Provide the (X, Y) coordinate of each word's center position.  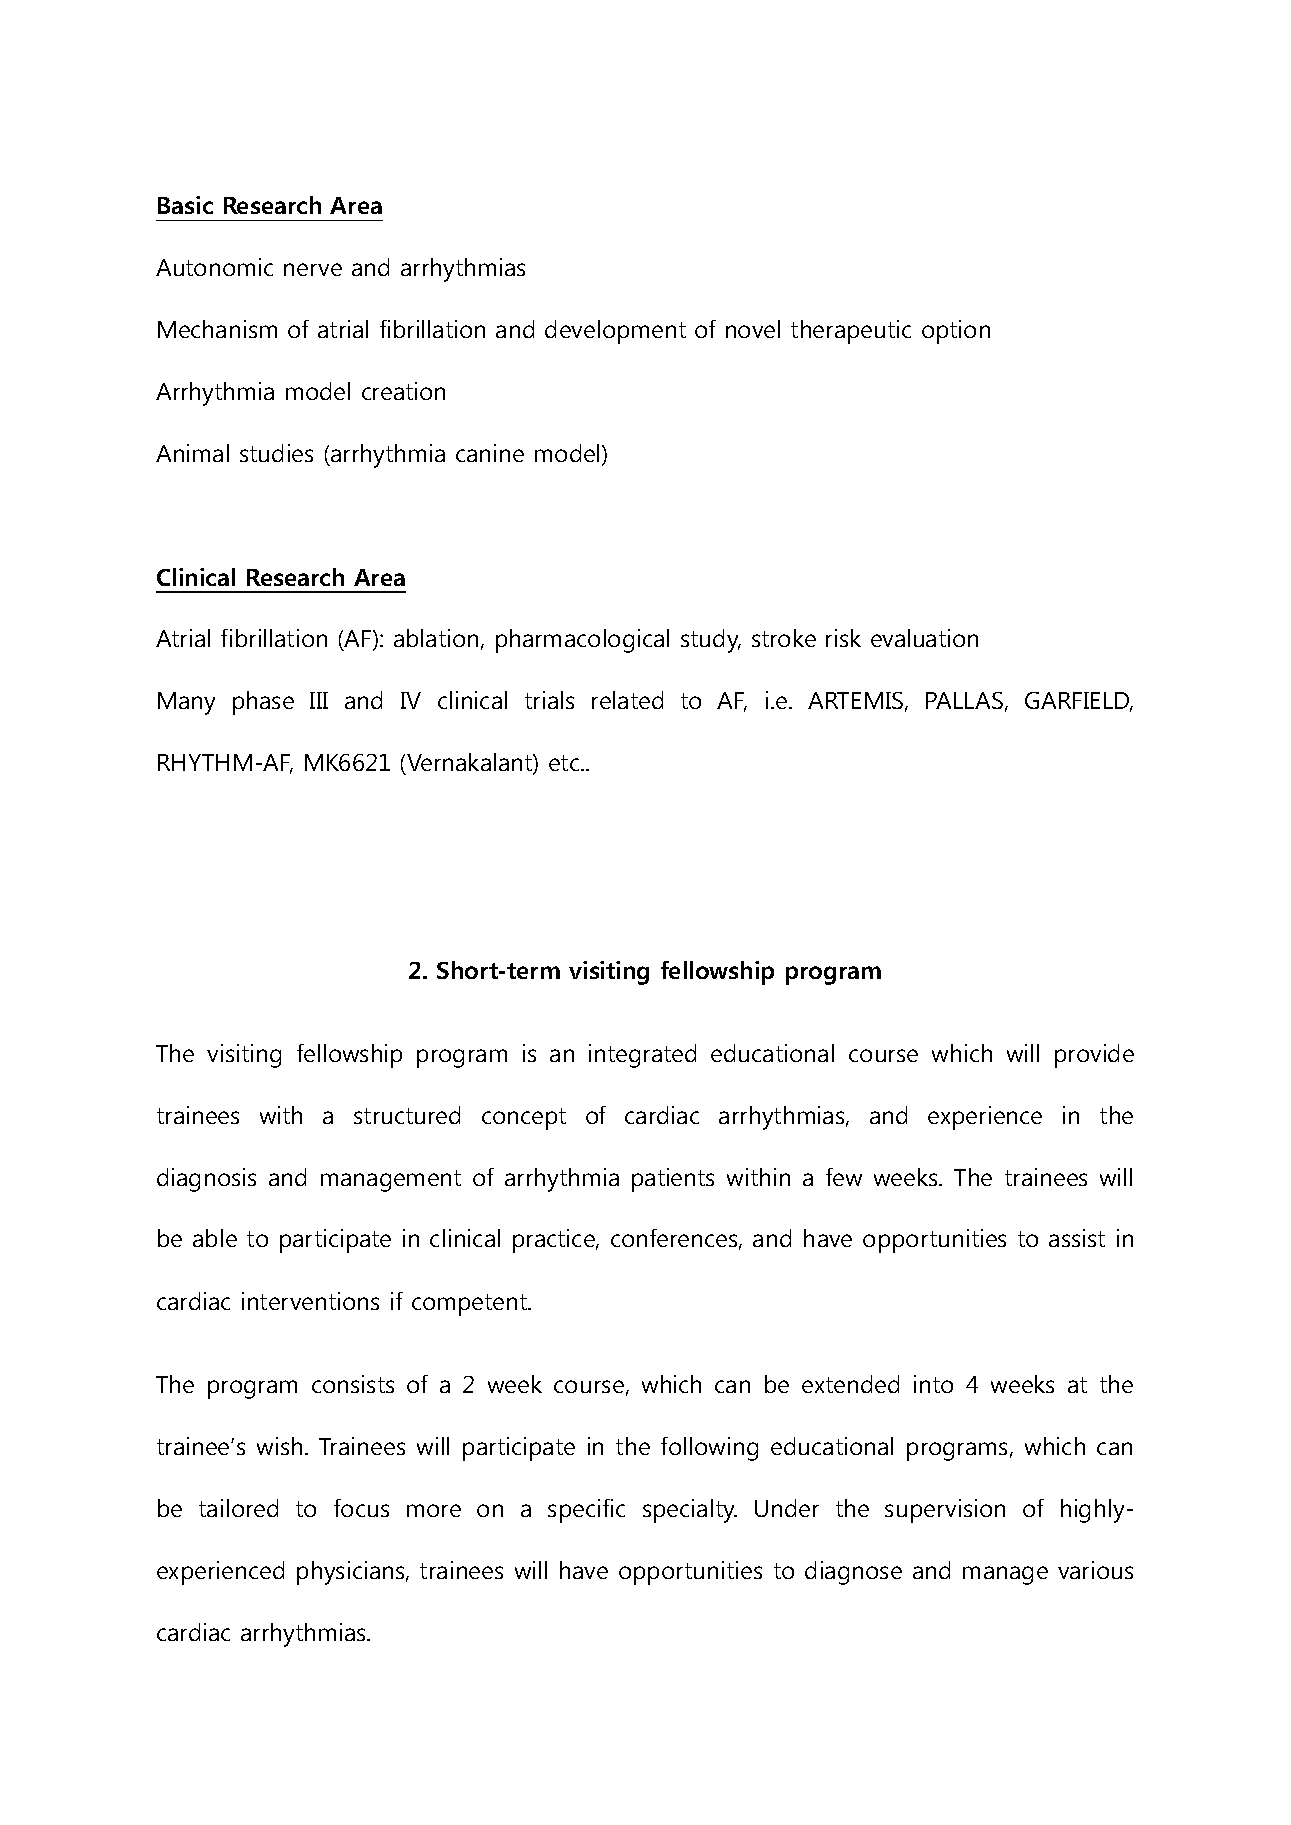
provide (1094, 1056)
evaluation (924, 638)
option (956, 332)
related (627, 700)
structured (407, 1115)
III (319, 700)
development (615, 332)
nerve (313, 269)
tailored (238, 1508)
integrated (642, 1056)
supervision (945, 1511)
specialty (690, 1511)
